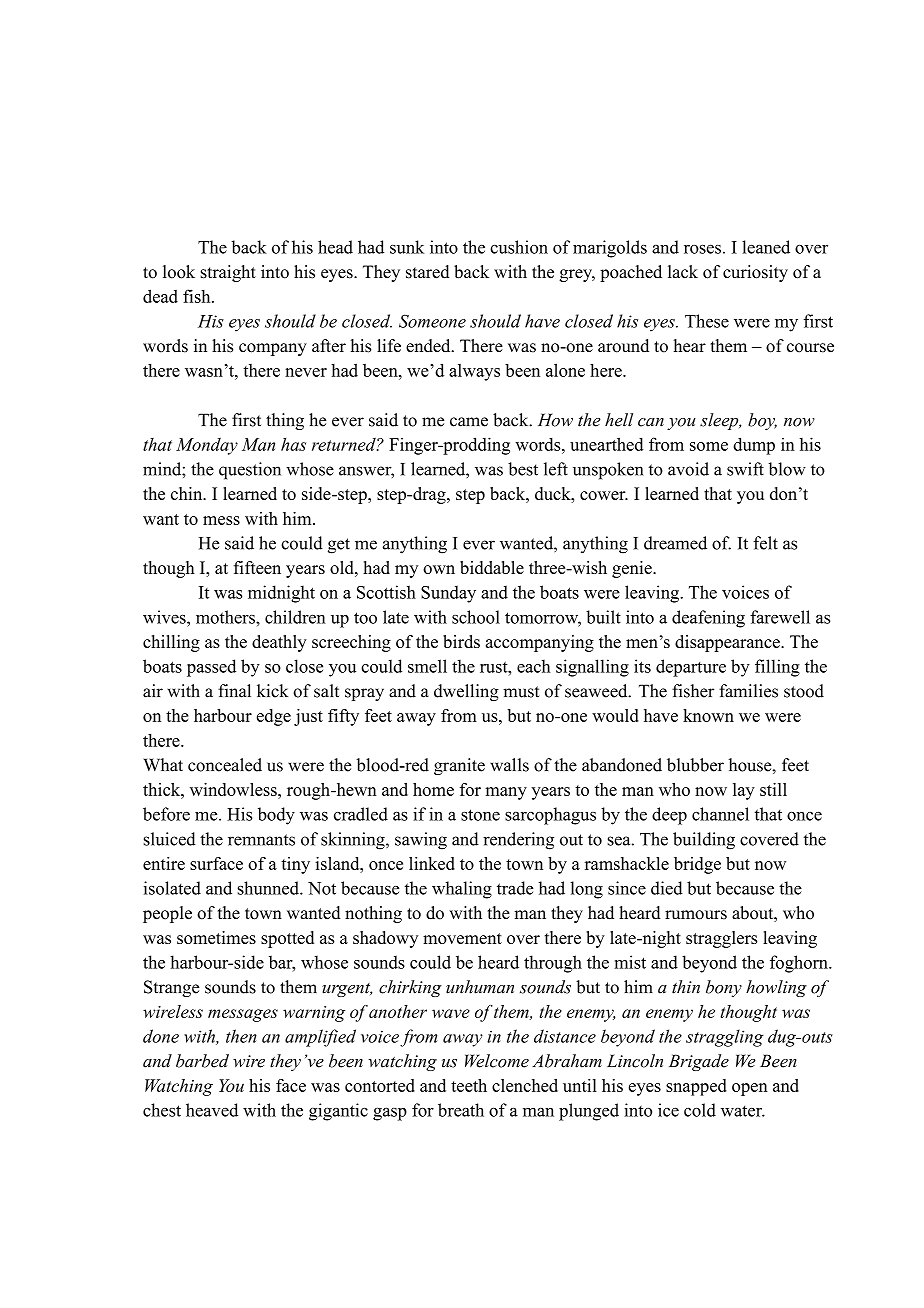  I want to click on stared, so click(428, 272).
